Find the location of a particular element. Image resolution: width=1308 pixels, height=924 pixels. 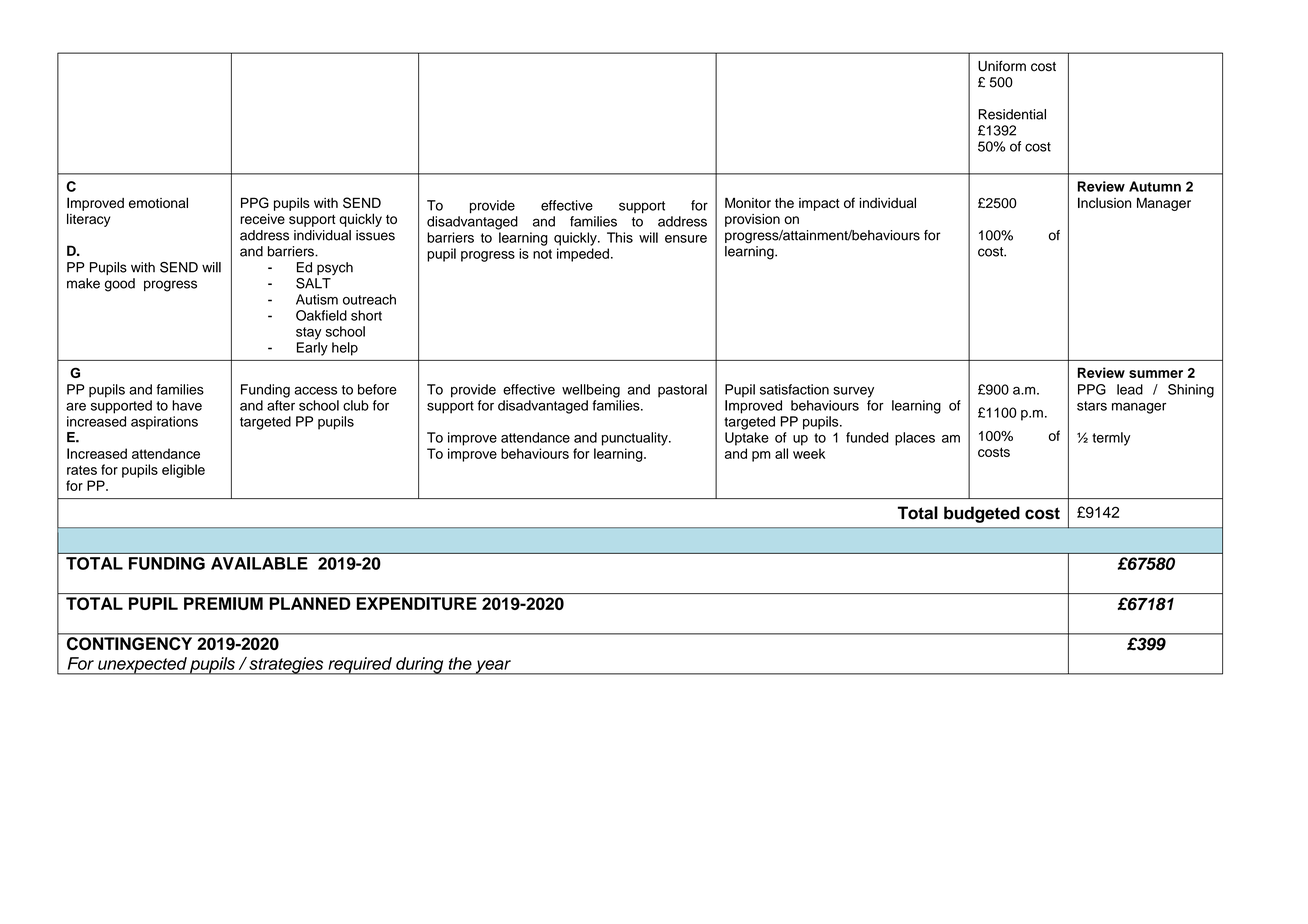

Early is located at coordinates (312, 349).
